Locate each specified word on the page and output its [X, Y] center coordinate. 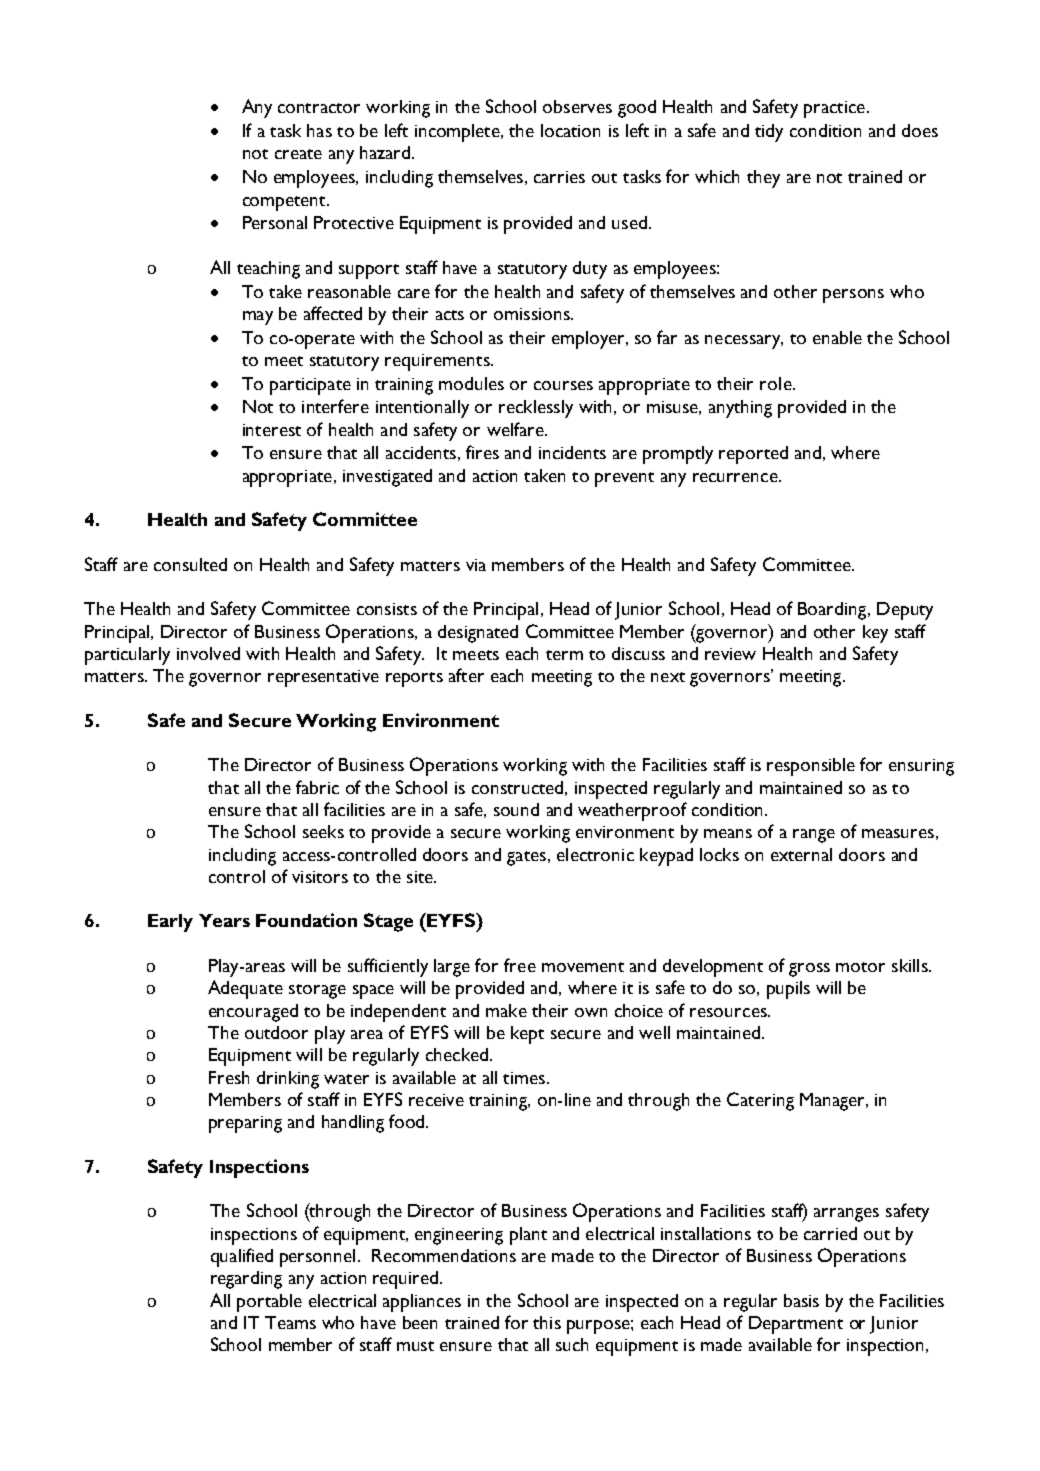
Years [224, 920]
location [570, 130]
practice [834, 109]
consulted [190, 564]
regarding [246, 1280]
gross [809, 970]
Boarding [833, 611]
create [298, 154]
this [547, 1322]
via [476, 565]
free [520, 965]
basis [801, 1300]
